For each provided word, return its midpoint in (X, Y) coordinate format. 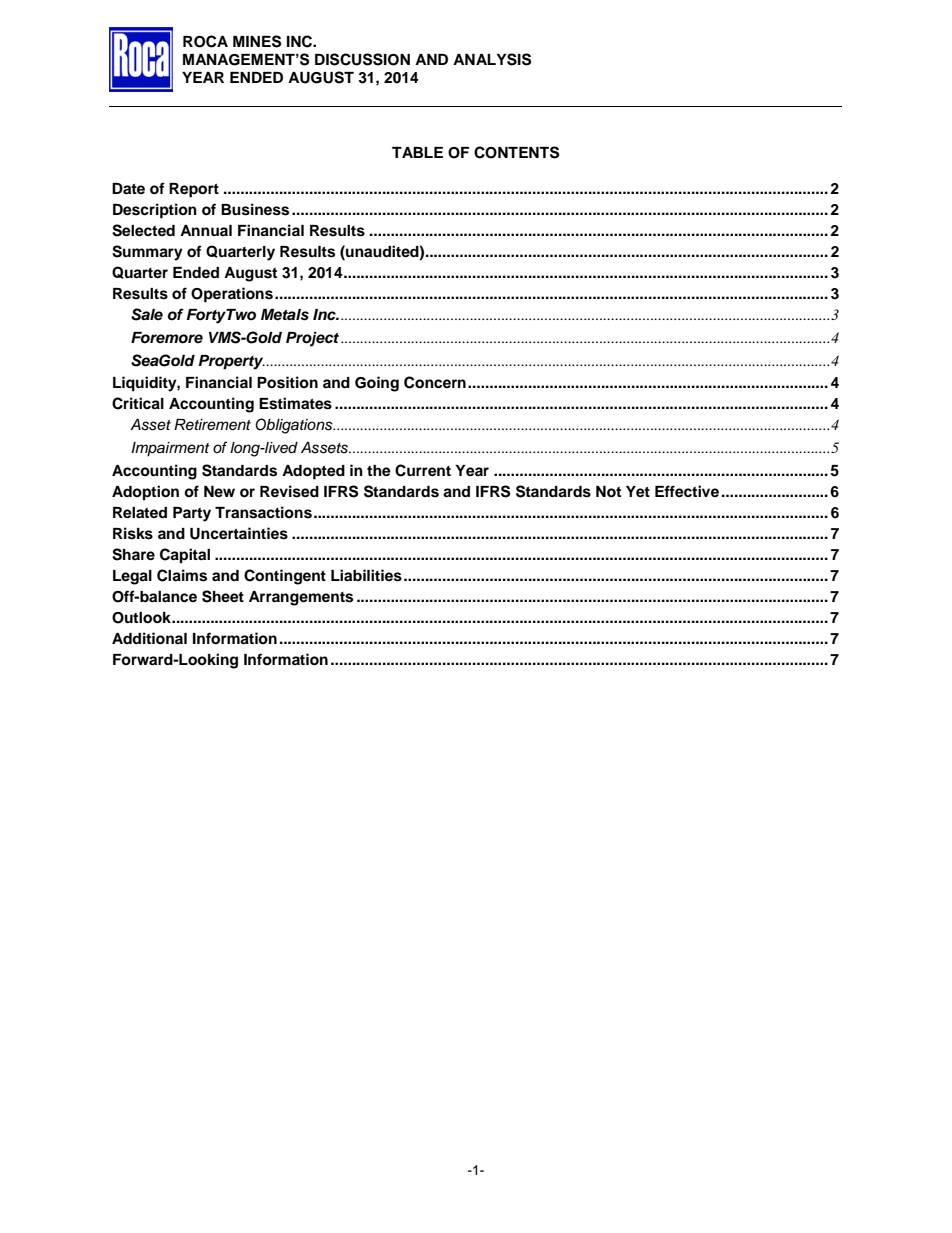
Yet (638, 492)
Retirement (212, 425)
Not (608, 492)
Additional (149, 638)
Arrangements (301, 598)
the (379, 471)
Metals (285, 315)
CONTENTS (516, 152)
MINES (257, 41)
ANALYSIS (492, 59)
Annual (206, 230)
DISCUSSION (362, 59)
